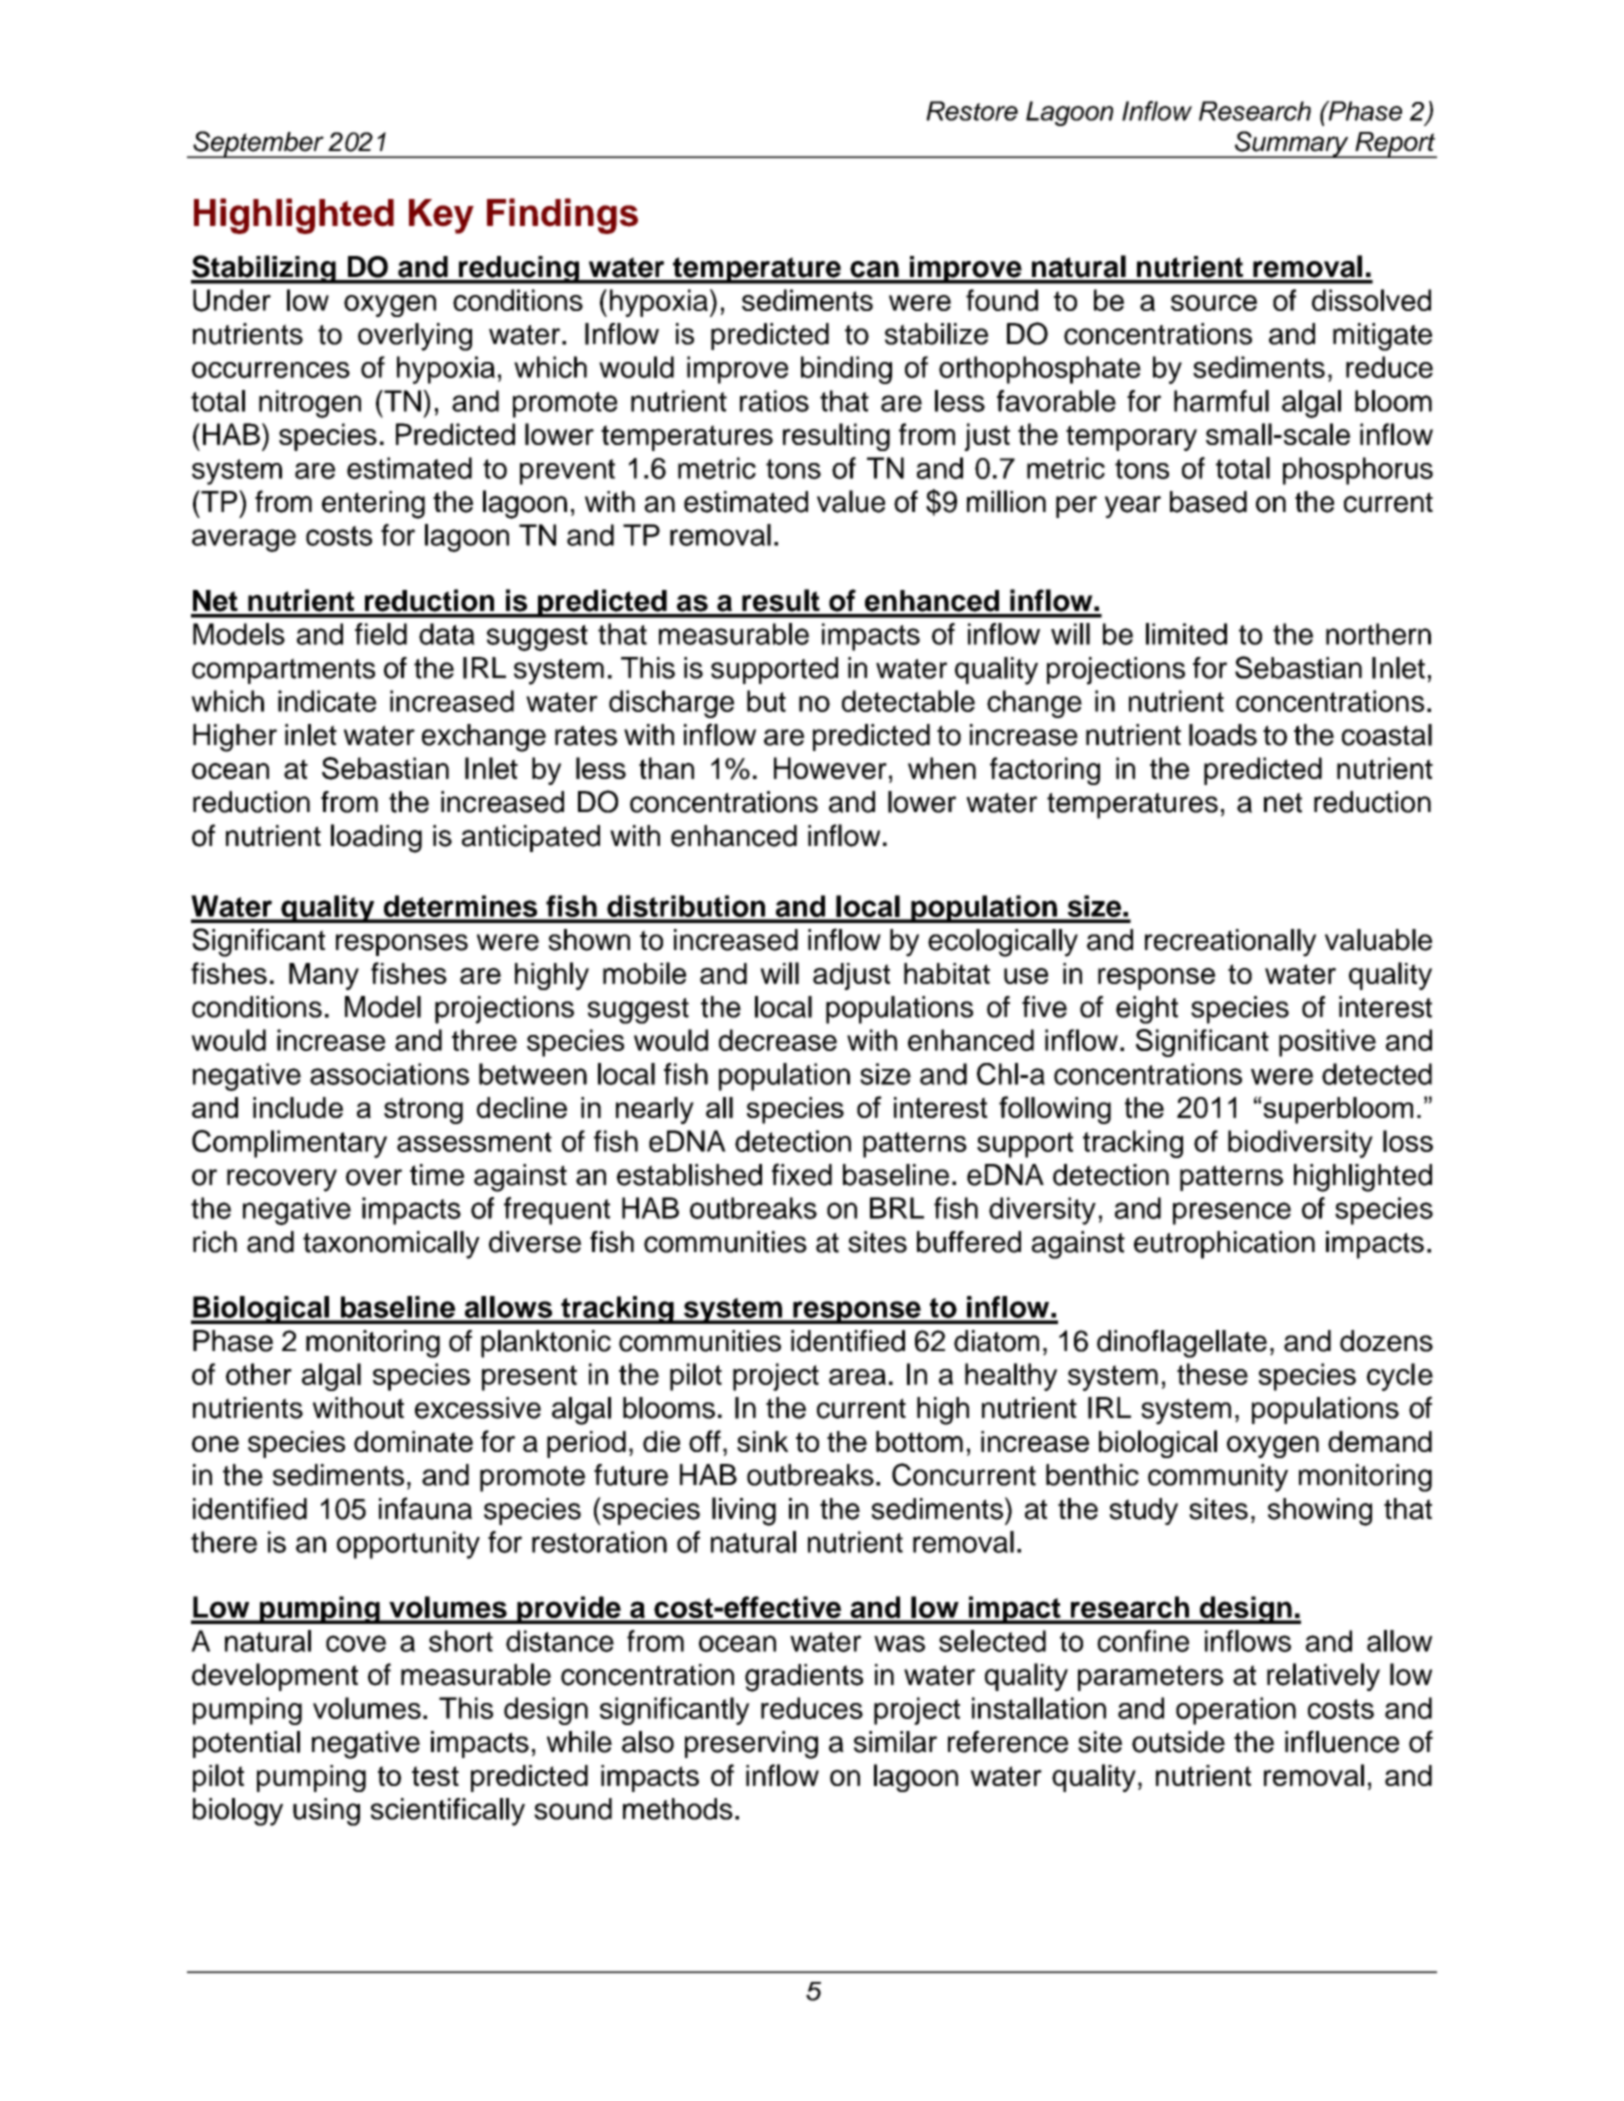 The width and height of the image is (1624, 2101). What do you see at coordinates (1292, 144) in the image?
I see `Summary` at bounding box center [1292, 144].
